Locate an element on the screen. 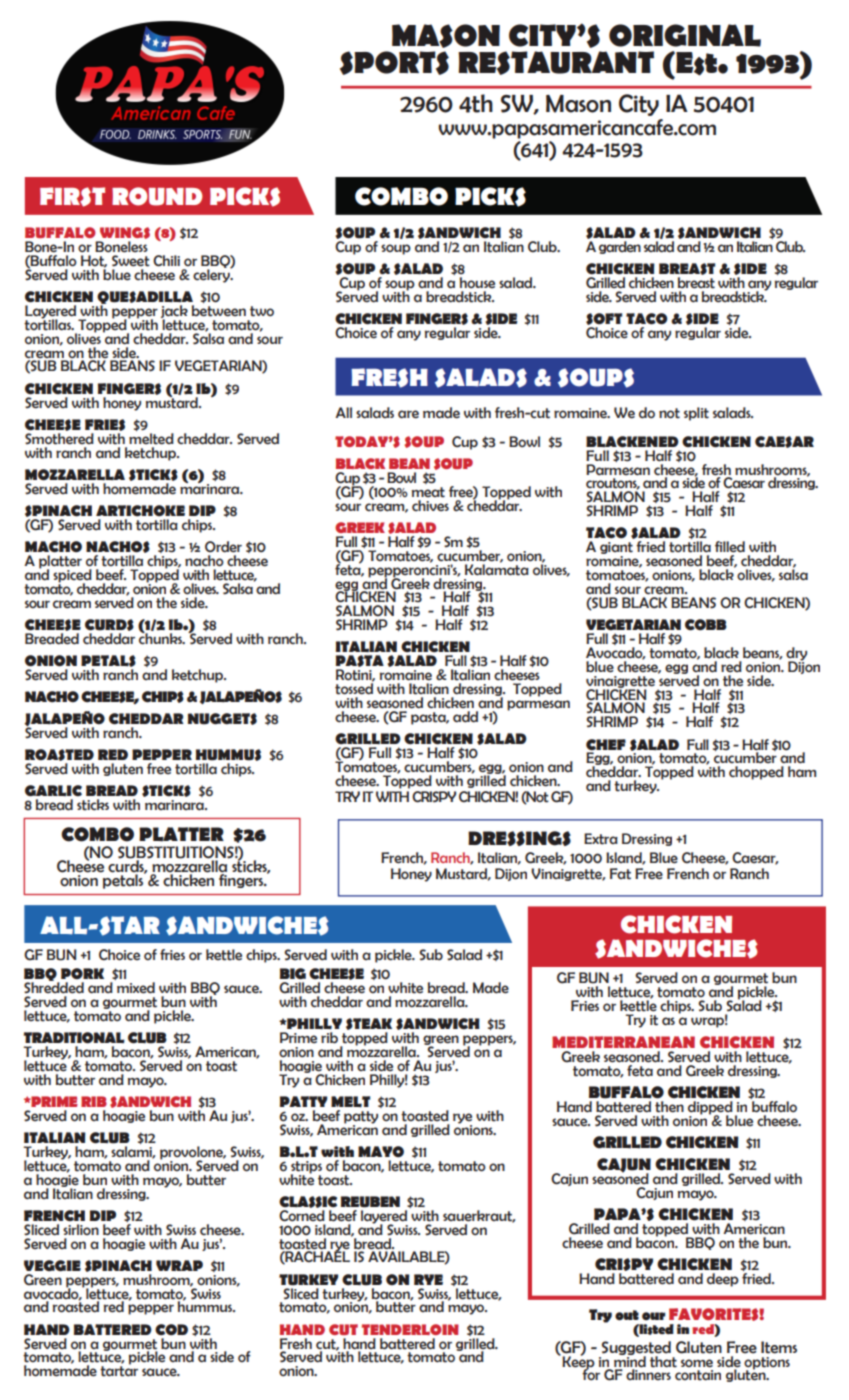 This screenshot has height=1400, width=849. ROUND is located at coordinates (157, 196).
